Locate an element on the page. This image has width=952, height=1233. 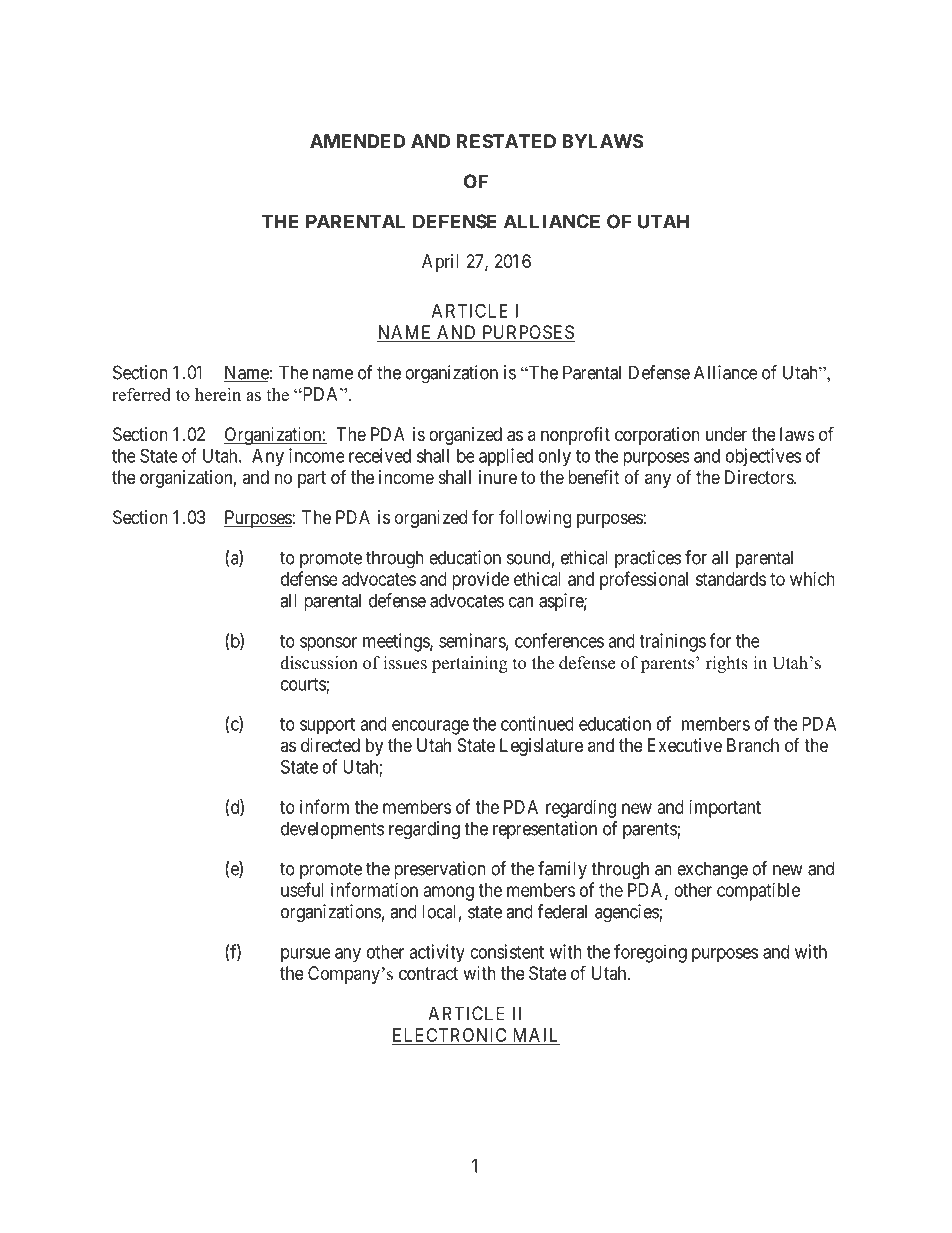
developments is located at coordinates (332, 830).
